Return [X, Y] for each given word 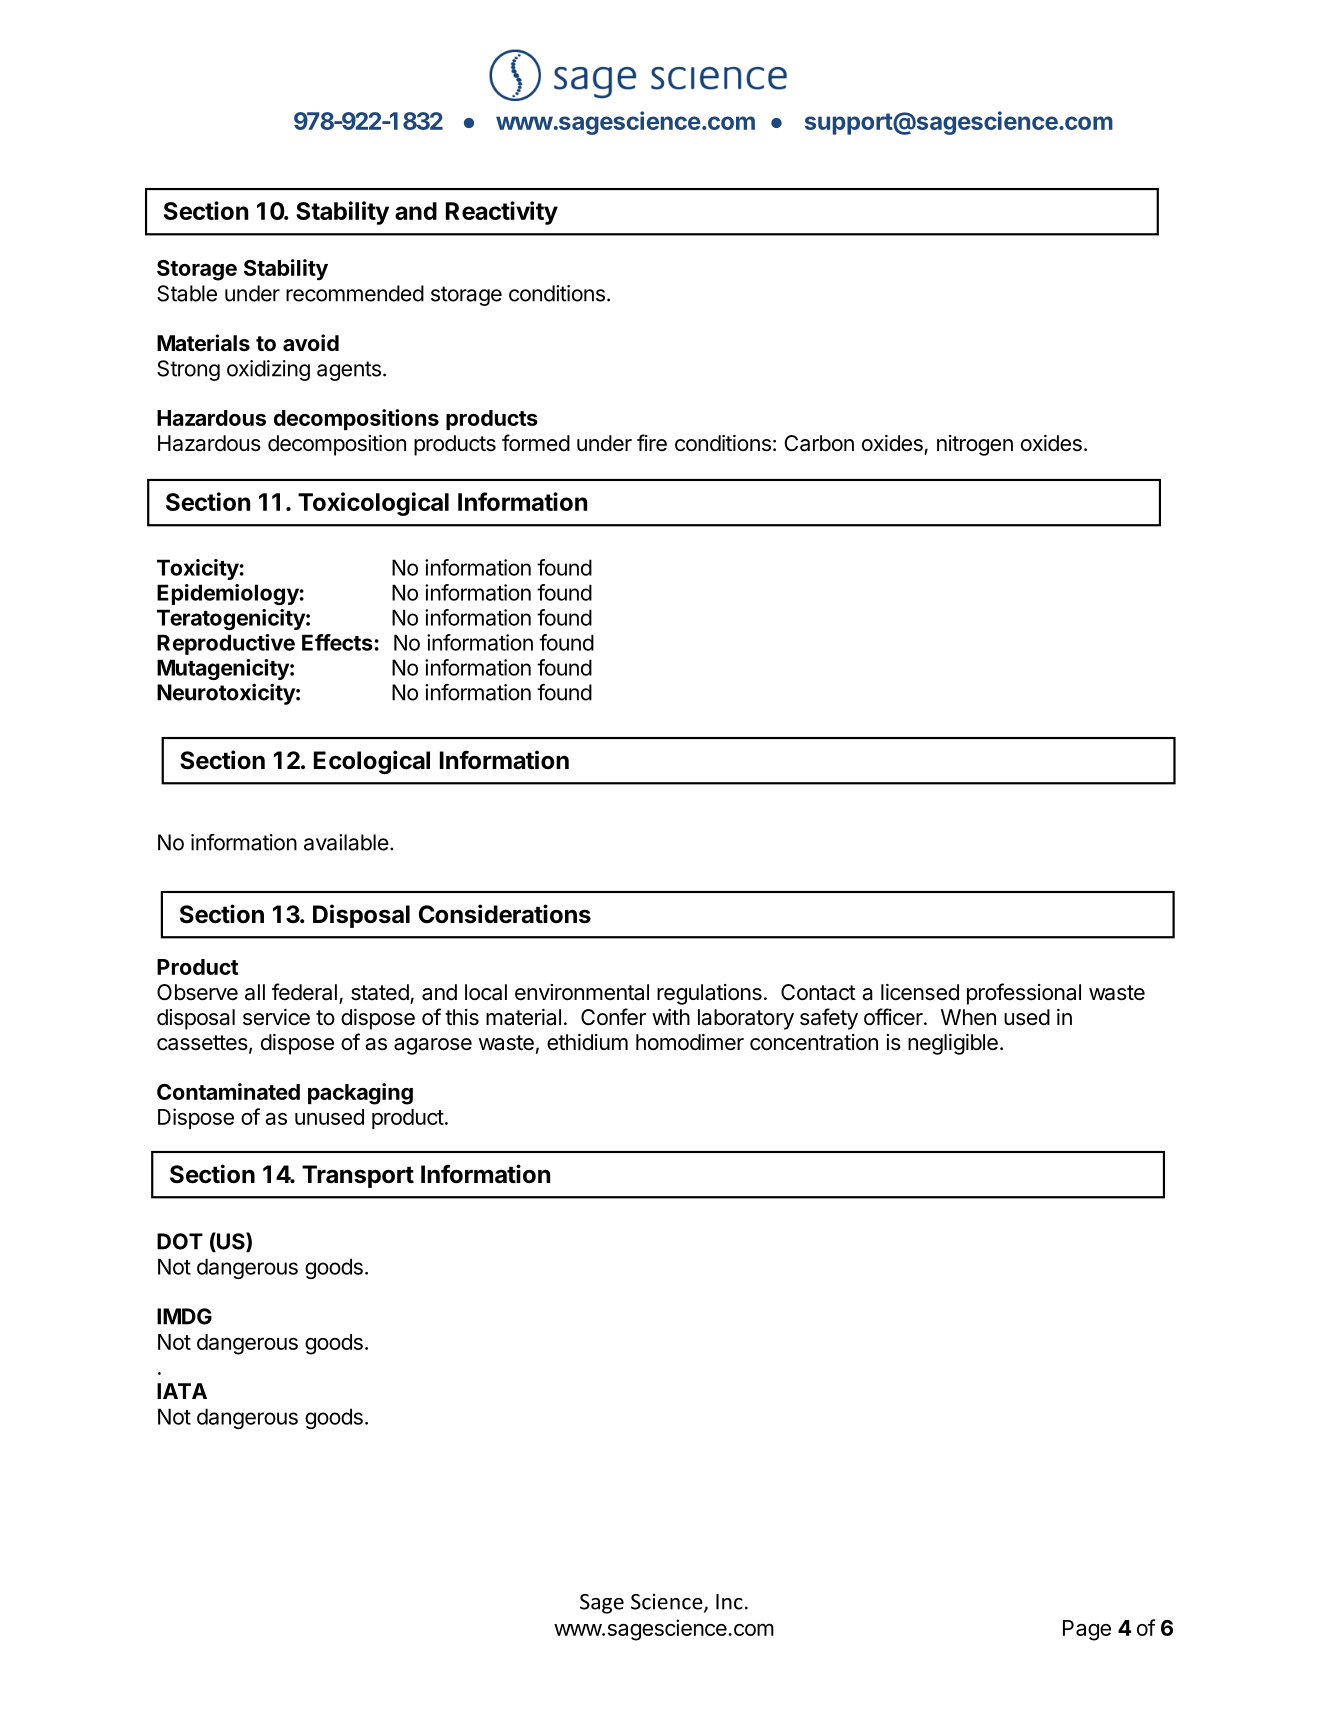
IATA [182, 1391]
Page [1087, 1630]
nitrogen [975, 445]
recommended [355, 293]
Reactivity [502, 213]
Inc [729, 1602]
